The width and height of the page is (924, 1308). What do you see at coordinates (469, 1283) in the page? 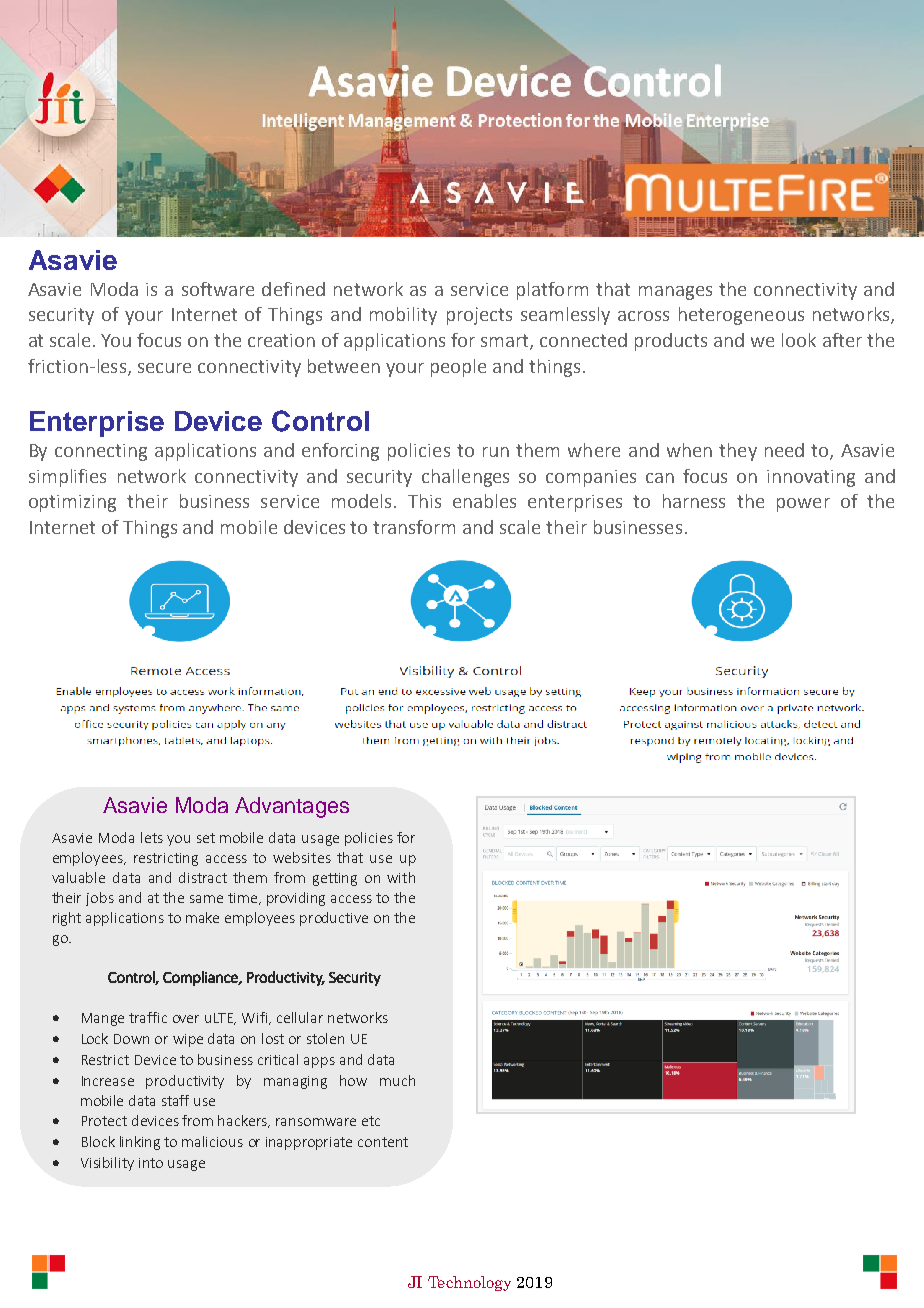
I see `Technology` at bounding box center [469, 1283].
